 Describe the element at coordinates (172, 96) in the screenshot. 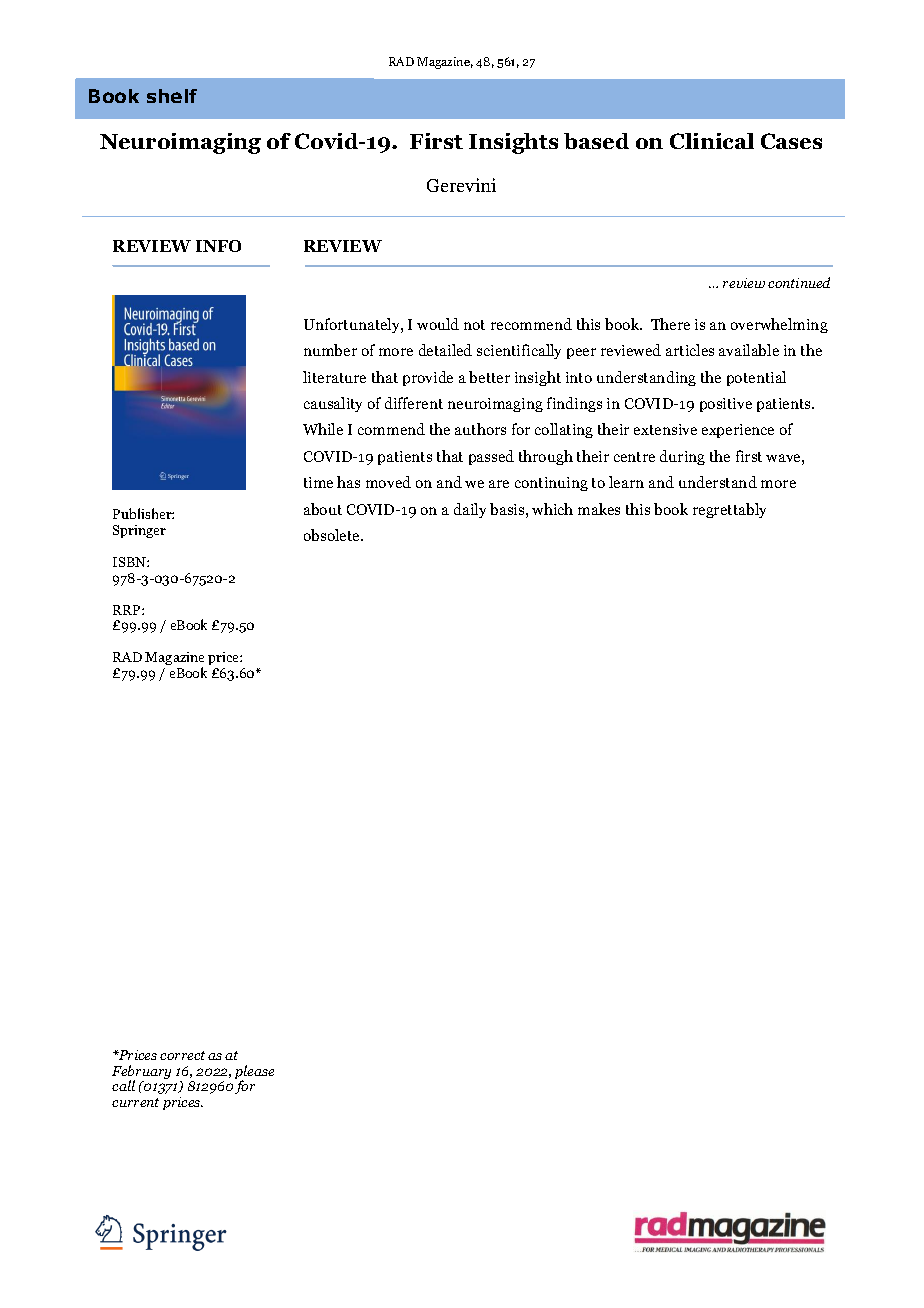

I see `shelf` at that location.
